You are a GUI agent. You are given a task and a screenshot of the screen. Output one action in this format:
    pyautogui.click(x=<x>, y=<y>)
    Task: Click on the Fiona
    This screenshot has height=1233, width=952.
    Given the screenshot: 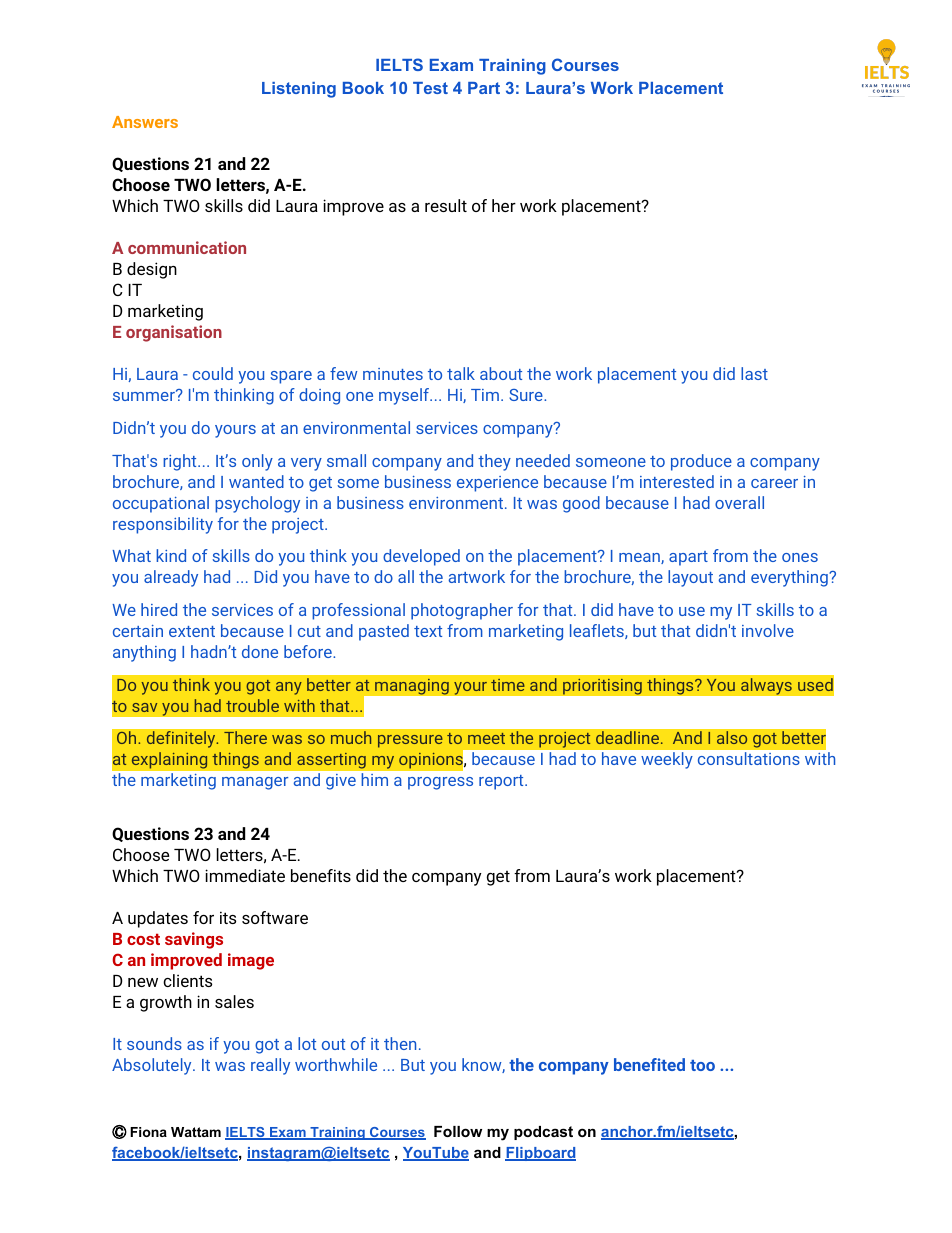 What is the action you would take?
    pyautogui.click(x=148, y=1132)
